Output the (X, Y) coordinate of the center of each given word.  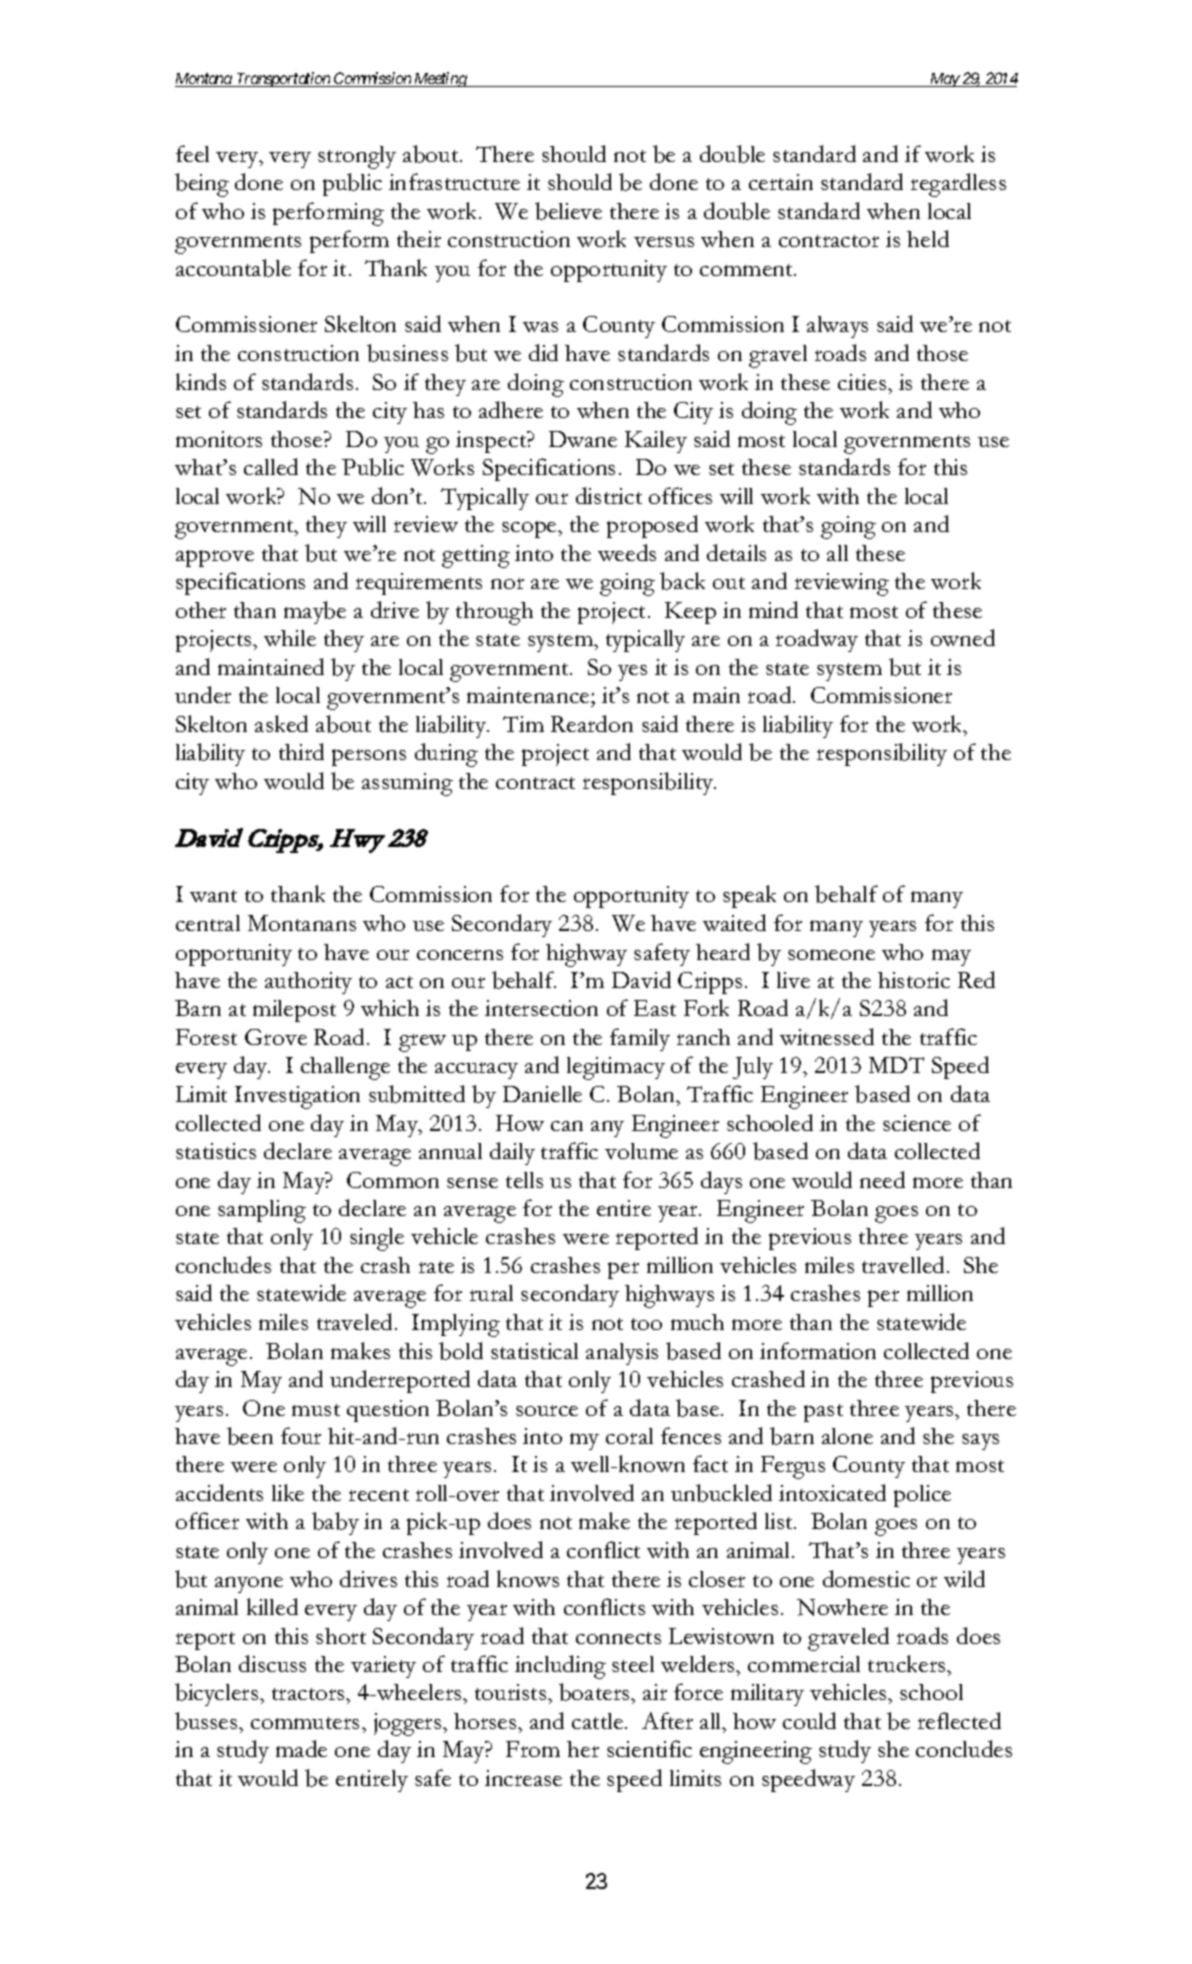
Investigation (297, 1097)
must (316, 1410)
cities (863, 382)
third (301, 751)
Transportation (283, 79)
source (547, 1410)
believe (568, 211)
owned (963, 637)
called (271, 466)
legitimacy (616, 1068)
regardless (958, 185)
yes (632, 673)
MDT (896, 1065)
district (609, 495)
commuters (307, 1723)
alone (847, 1436)
